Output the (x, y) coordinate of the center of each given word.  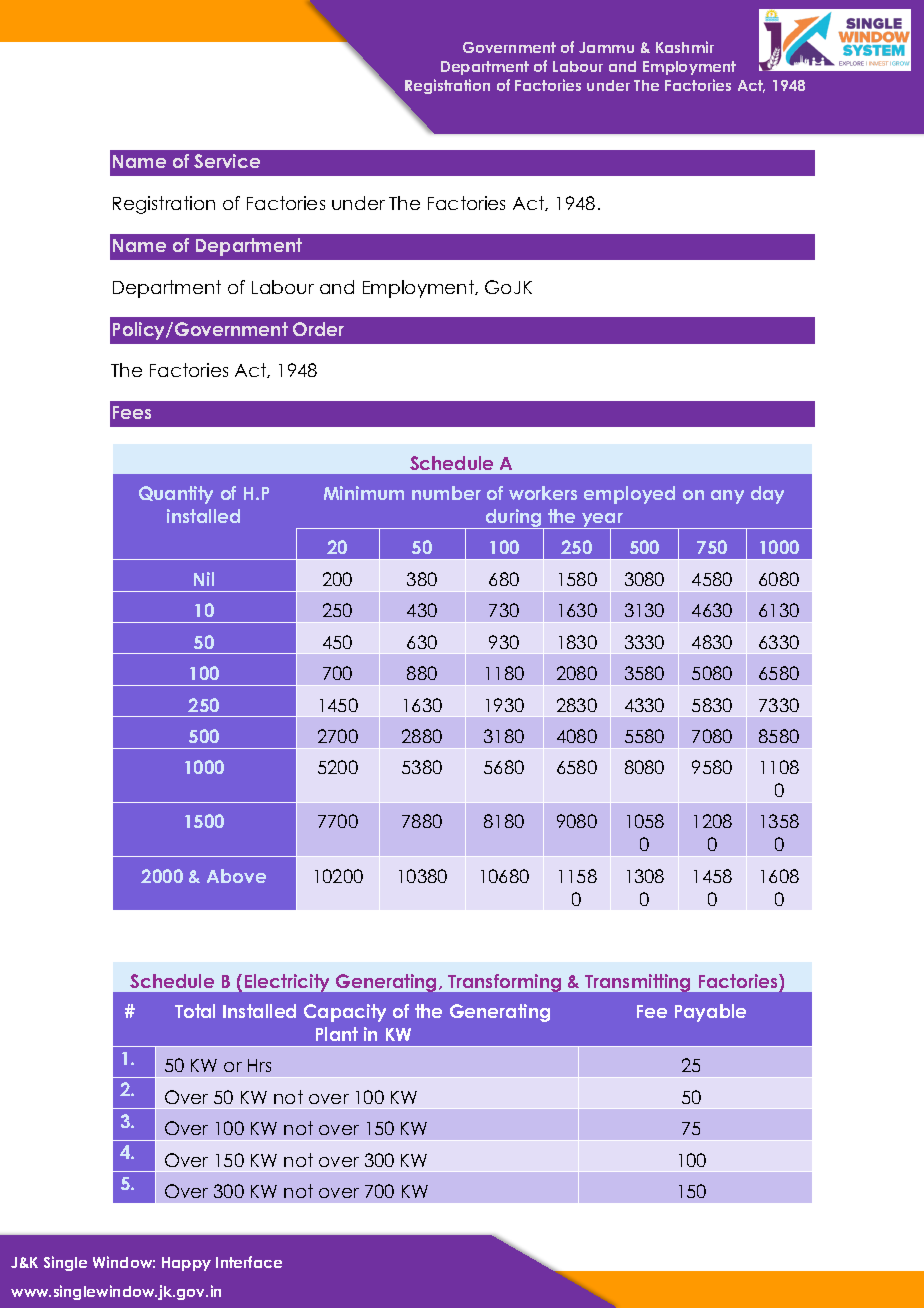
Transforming (504, 983)
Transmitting (637, 983)
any (727, 497)
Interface (249, 1262)
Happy (186, 1264)
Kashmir (685, 47)
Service (227, 161)
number (446, 493)
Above (236, 876)
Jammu (606, 47)
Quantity (176, 495)
